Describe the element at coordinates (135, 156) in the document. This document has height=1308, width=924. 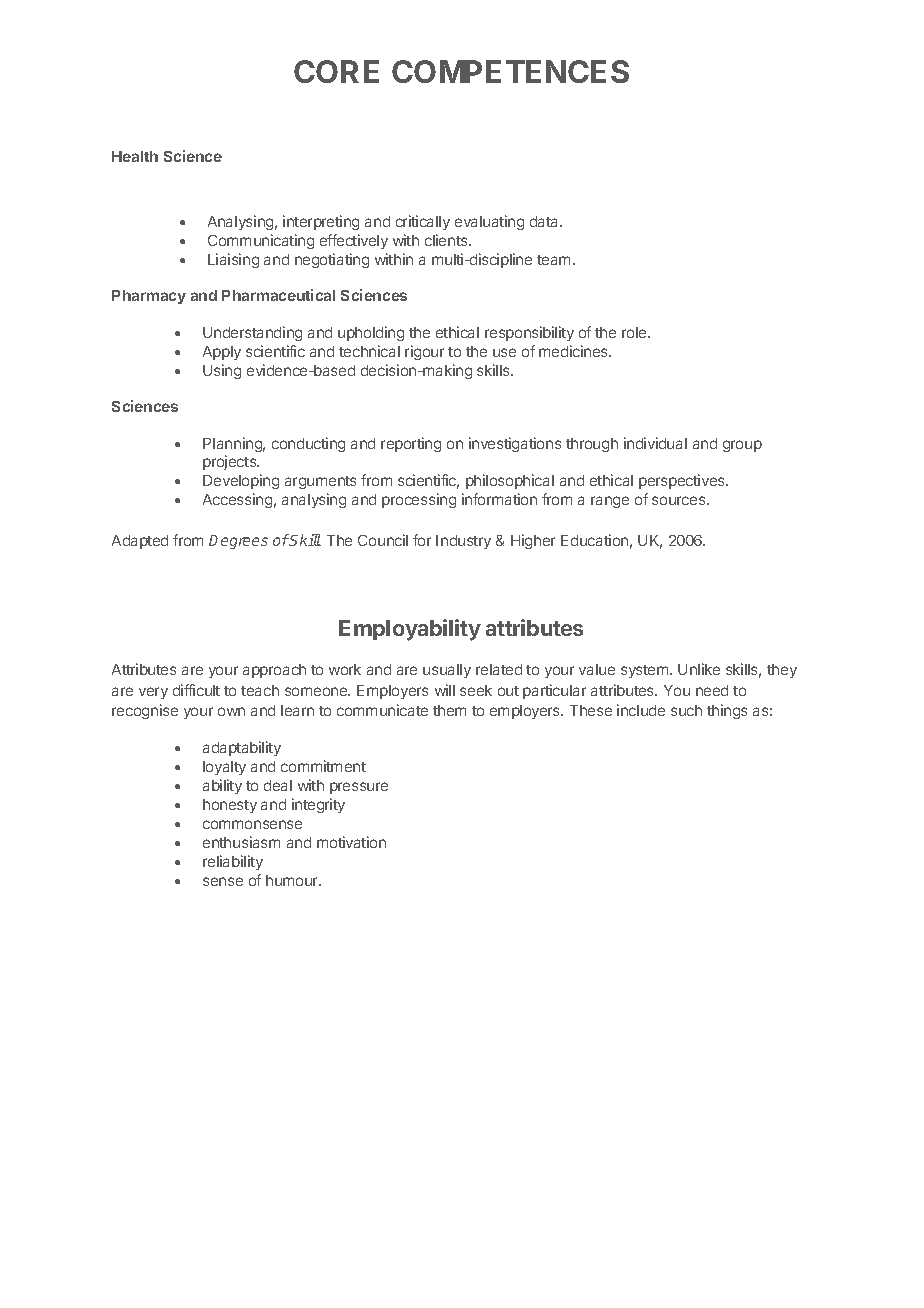
I see `Health` at that location.
